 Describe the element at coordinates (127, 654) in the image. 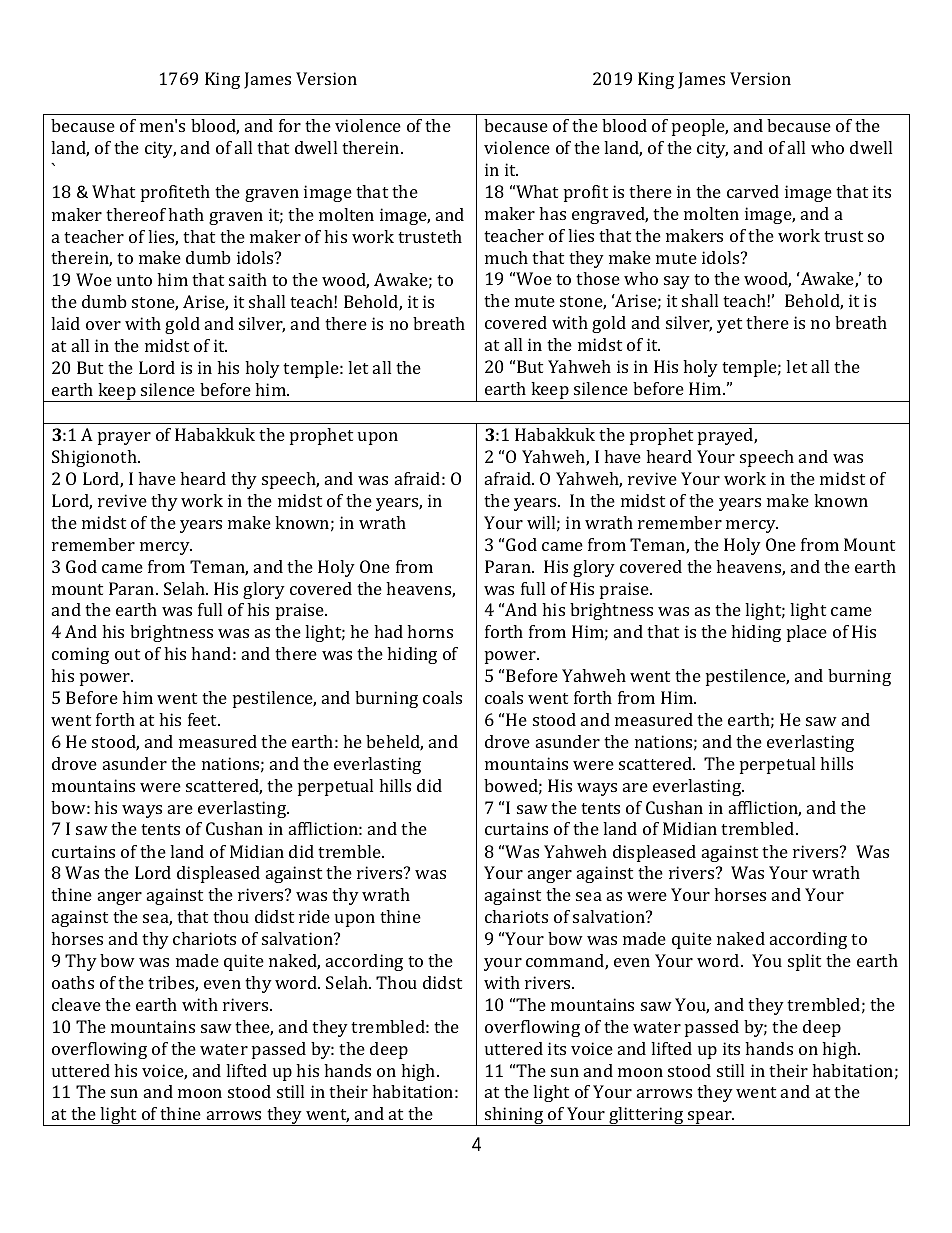

I see `out` at that location.
